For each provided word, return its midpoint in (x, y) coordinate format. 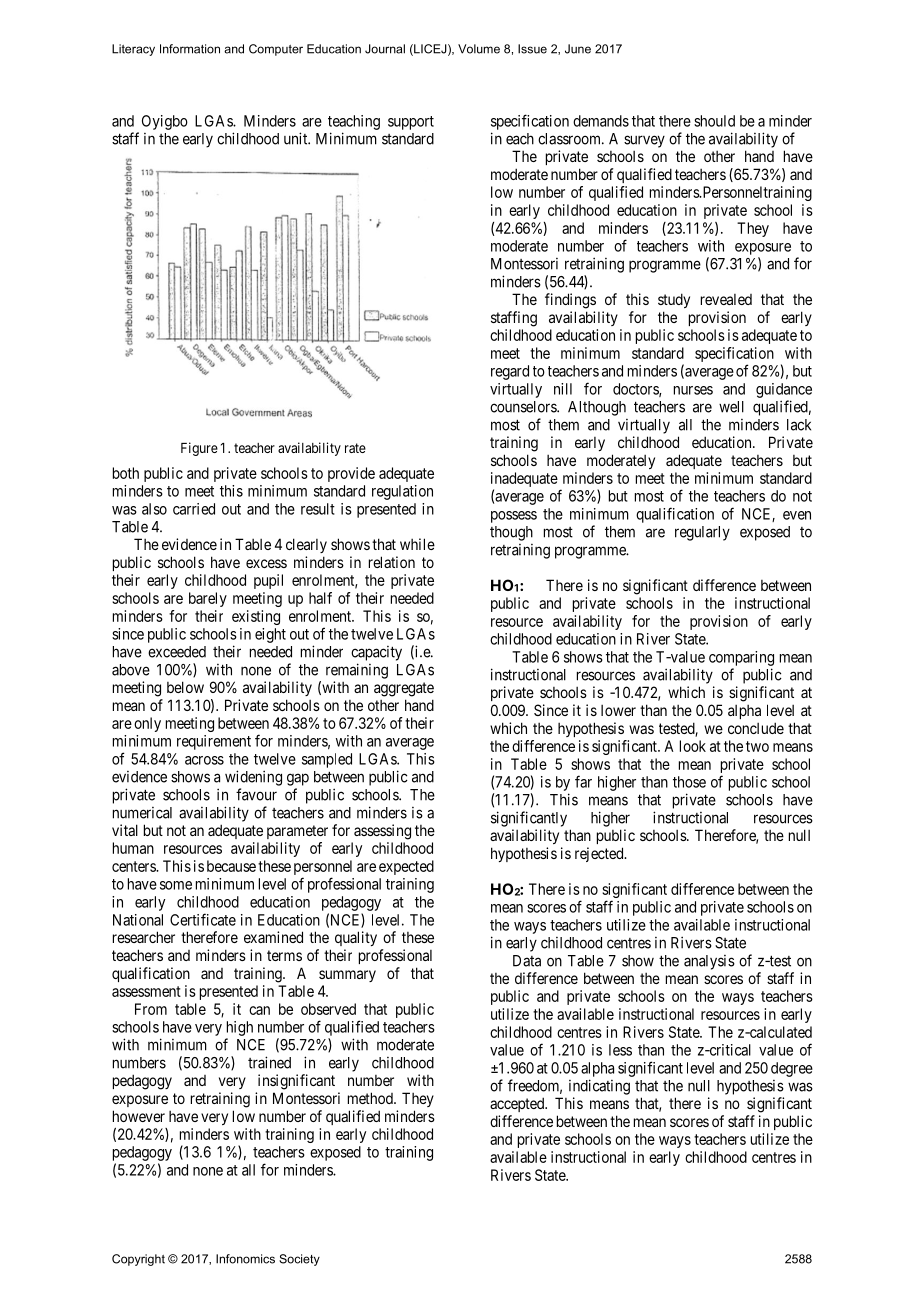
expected (406, 867)
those (689, 782)
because (231, 866)
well (731, 407)
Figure (199, 449)
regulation (402, 492)
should (714, 121)
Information (190, 49)
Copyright (138, 1260)
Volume (479, 49)
